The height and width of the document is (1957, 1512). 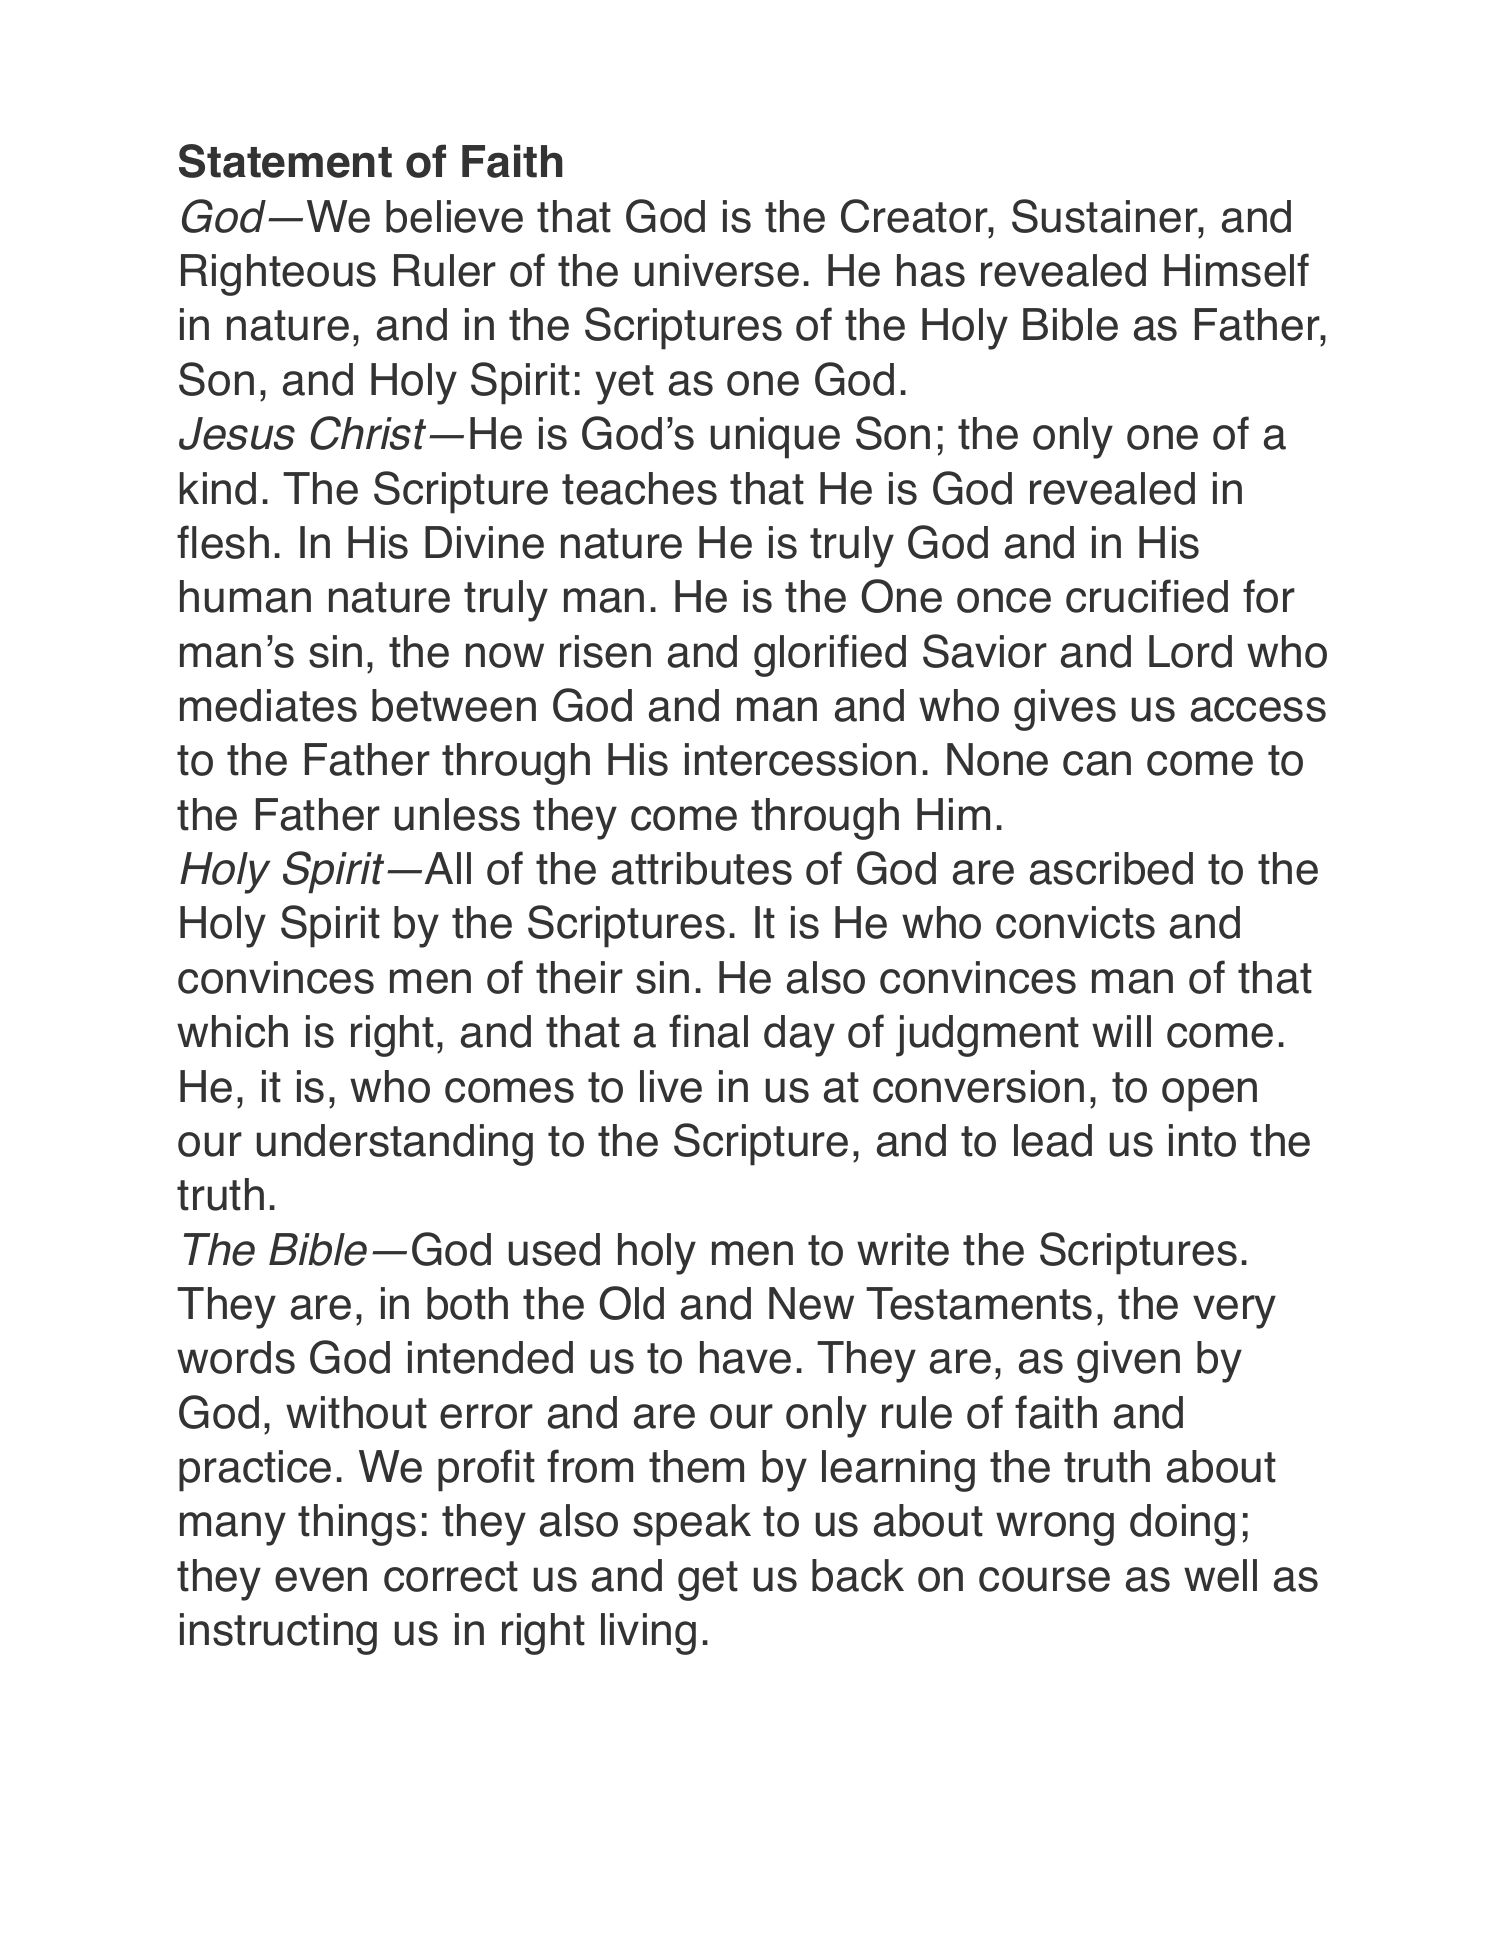 I want to click on universe, so click(x=717, y=270).
